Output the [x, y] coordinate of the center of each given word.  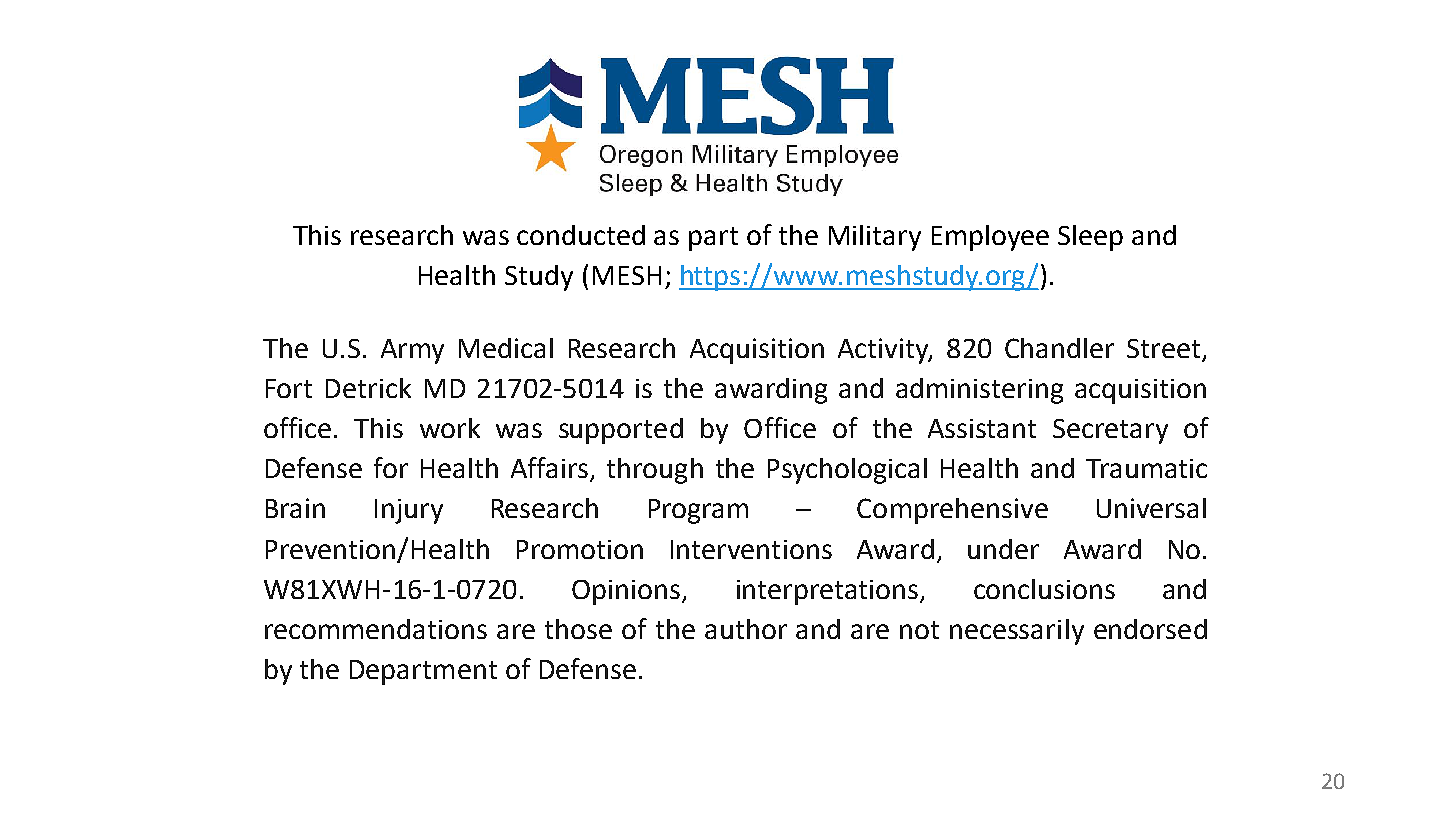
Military [875, 238]
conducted [581, 235]
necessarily [1017, 632]
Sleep [1090, 238]
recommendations [376, 629]
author [746, 629]
